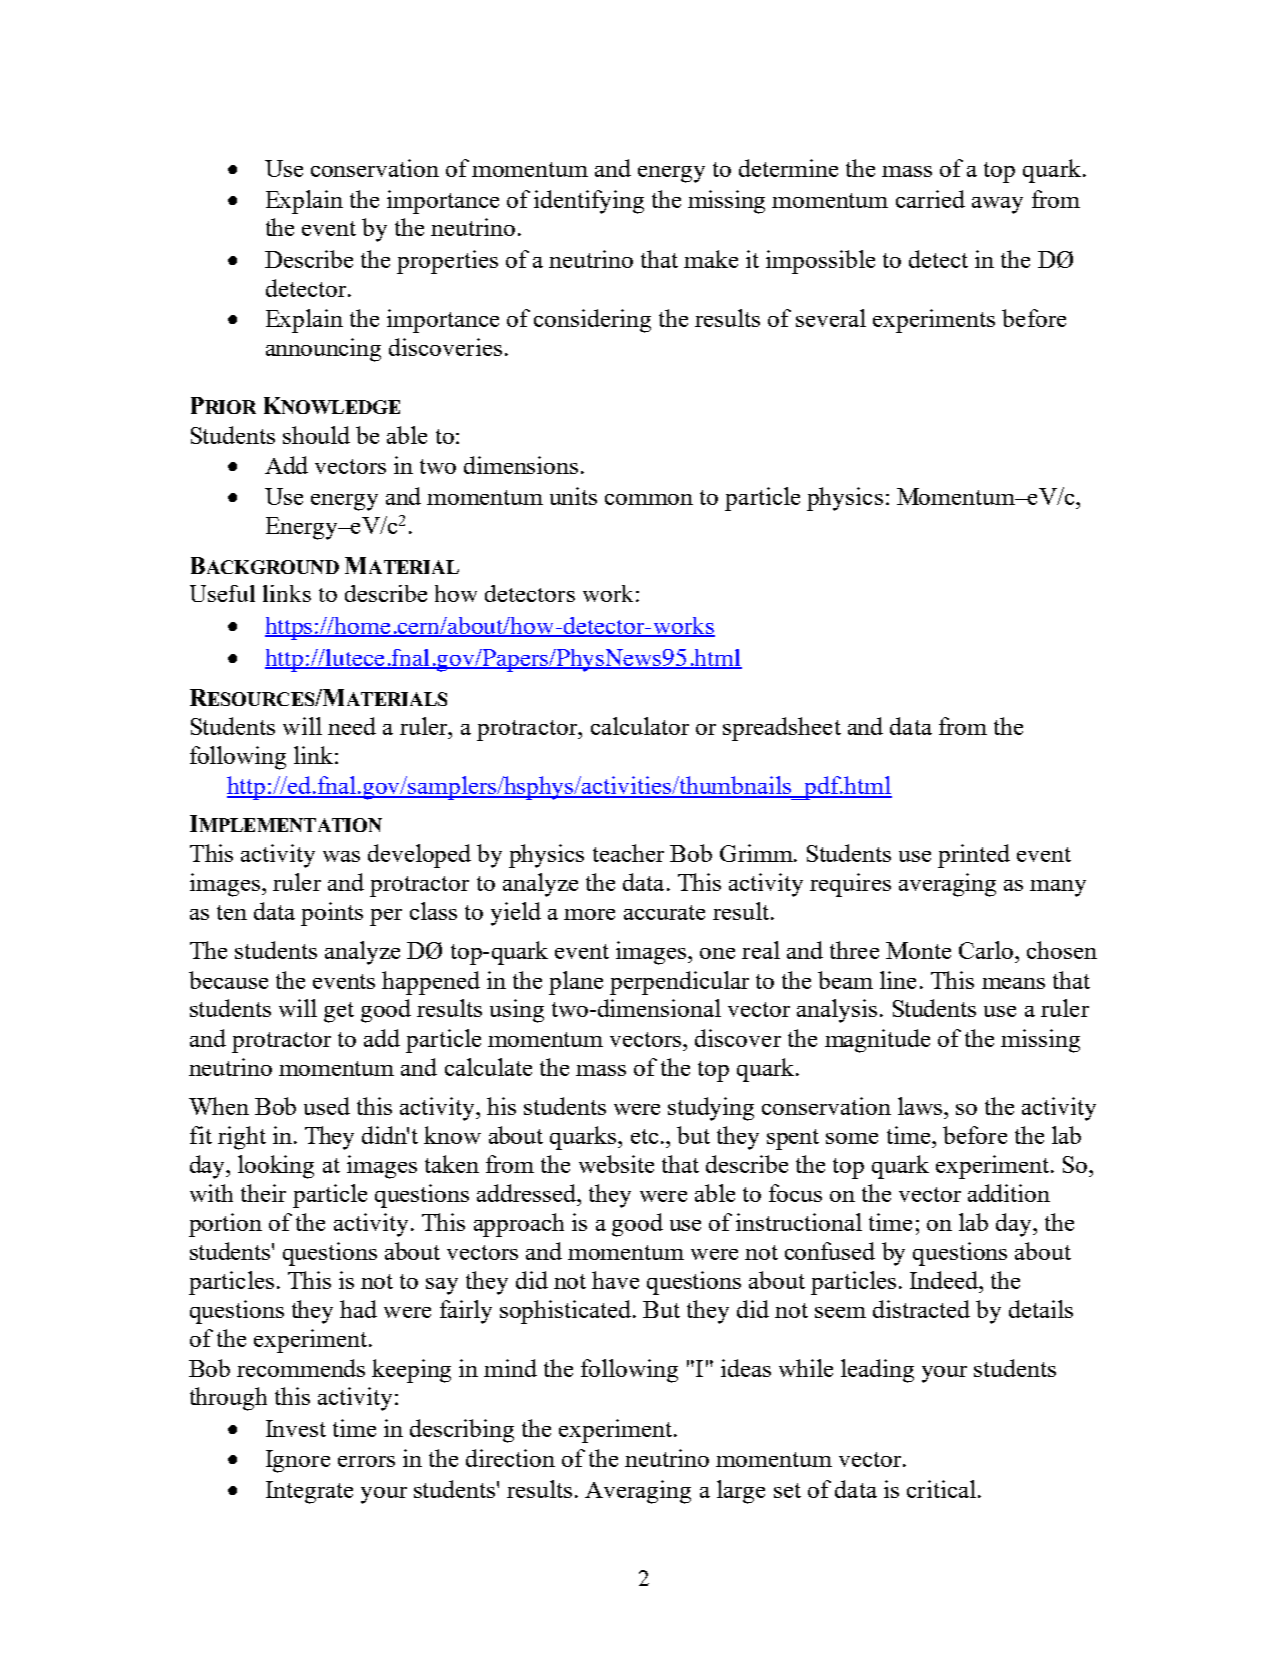  I want to click on teacher, so click(628, 853).
